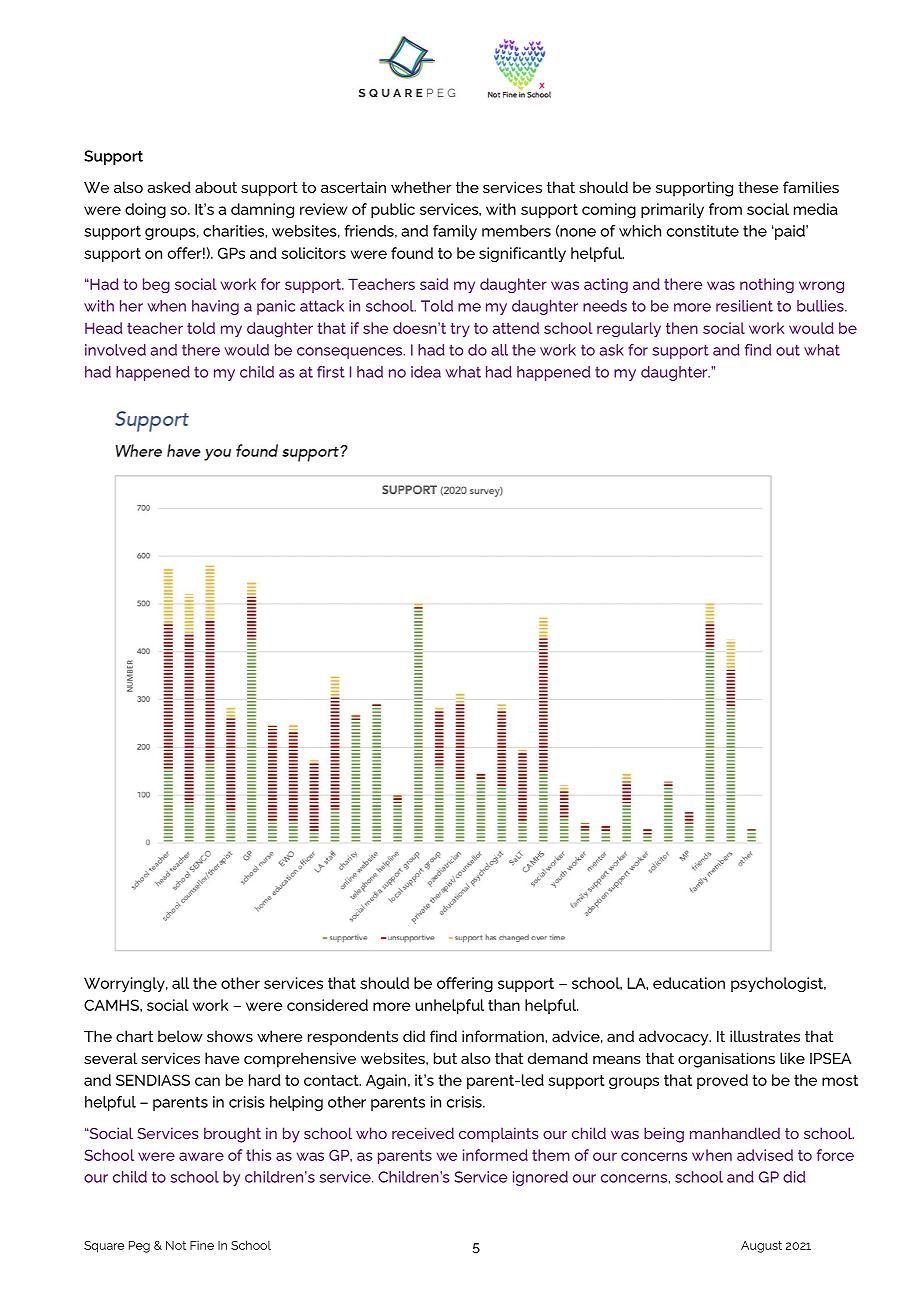  I want to click on psychologist, so click(778, 985).
